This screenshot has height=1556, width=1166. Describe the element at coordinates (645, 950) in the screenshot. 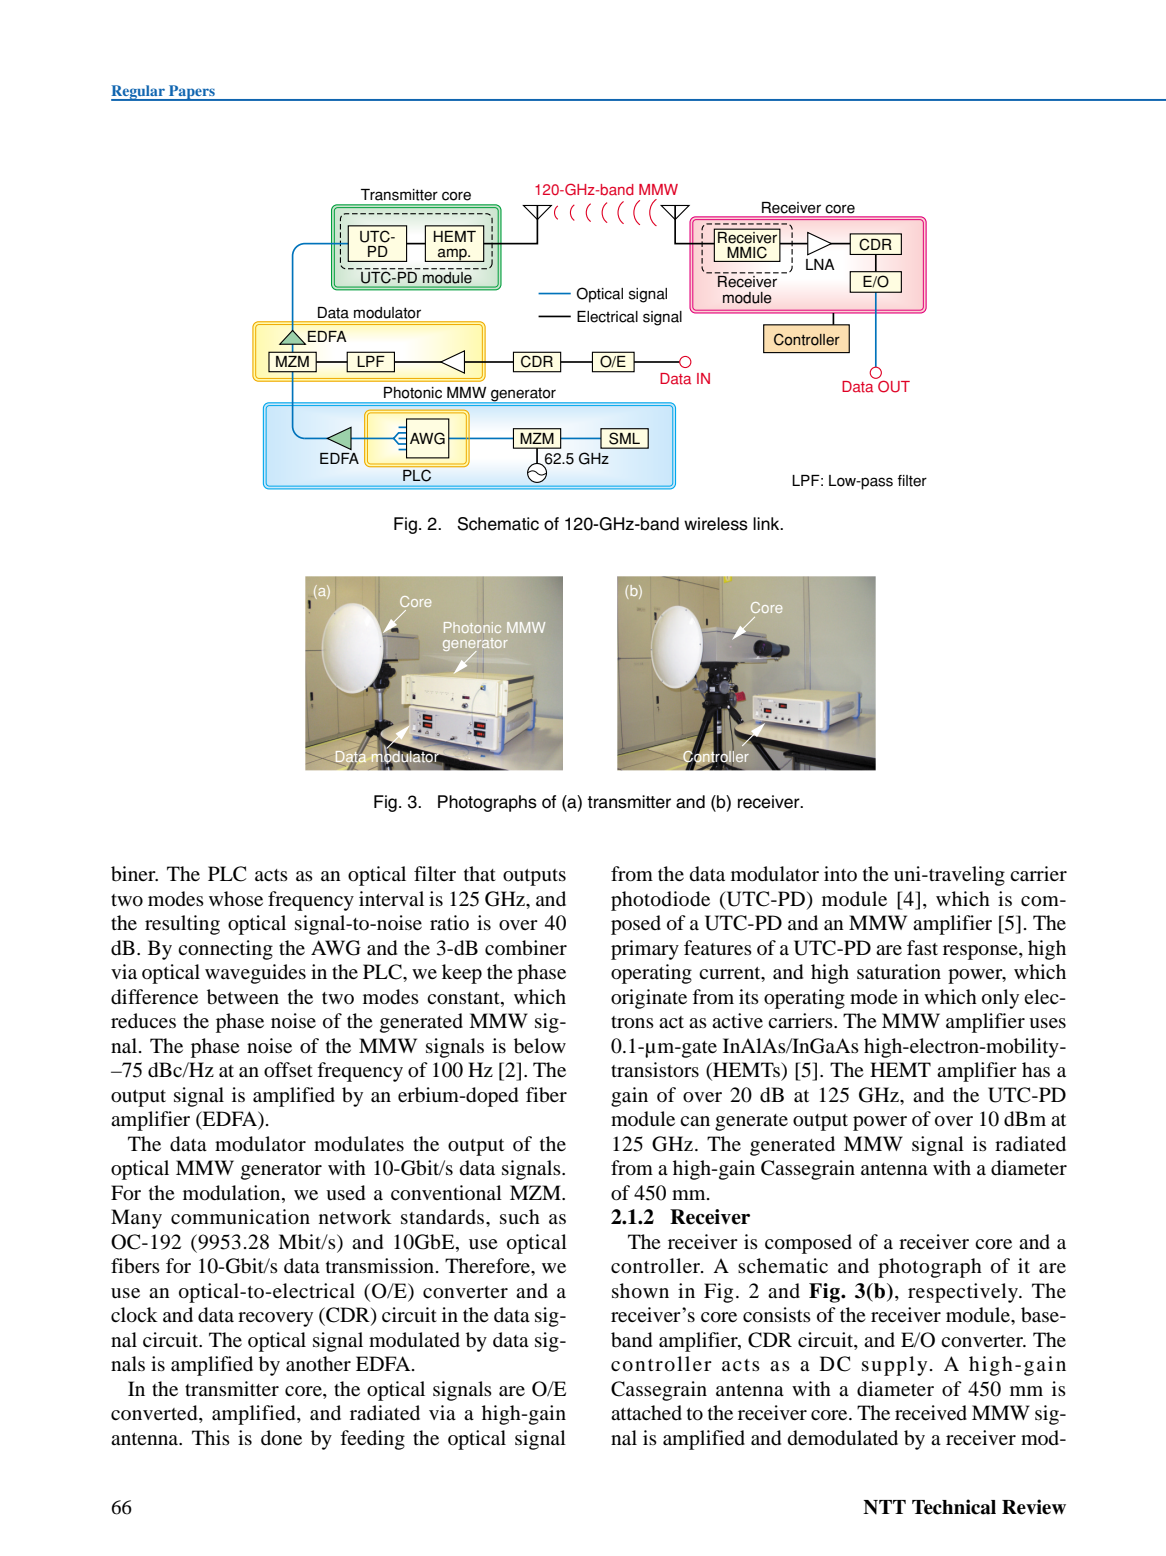

I see `primary` at that location.
